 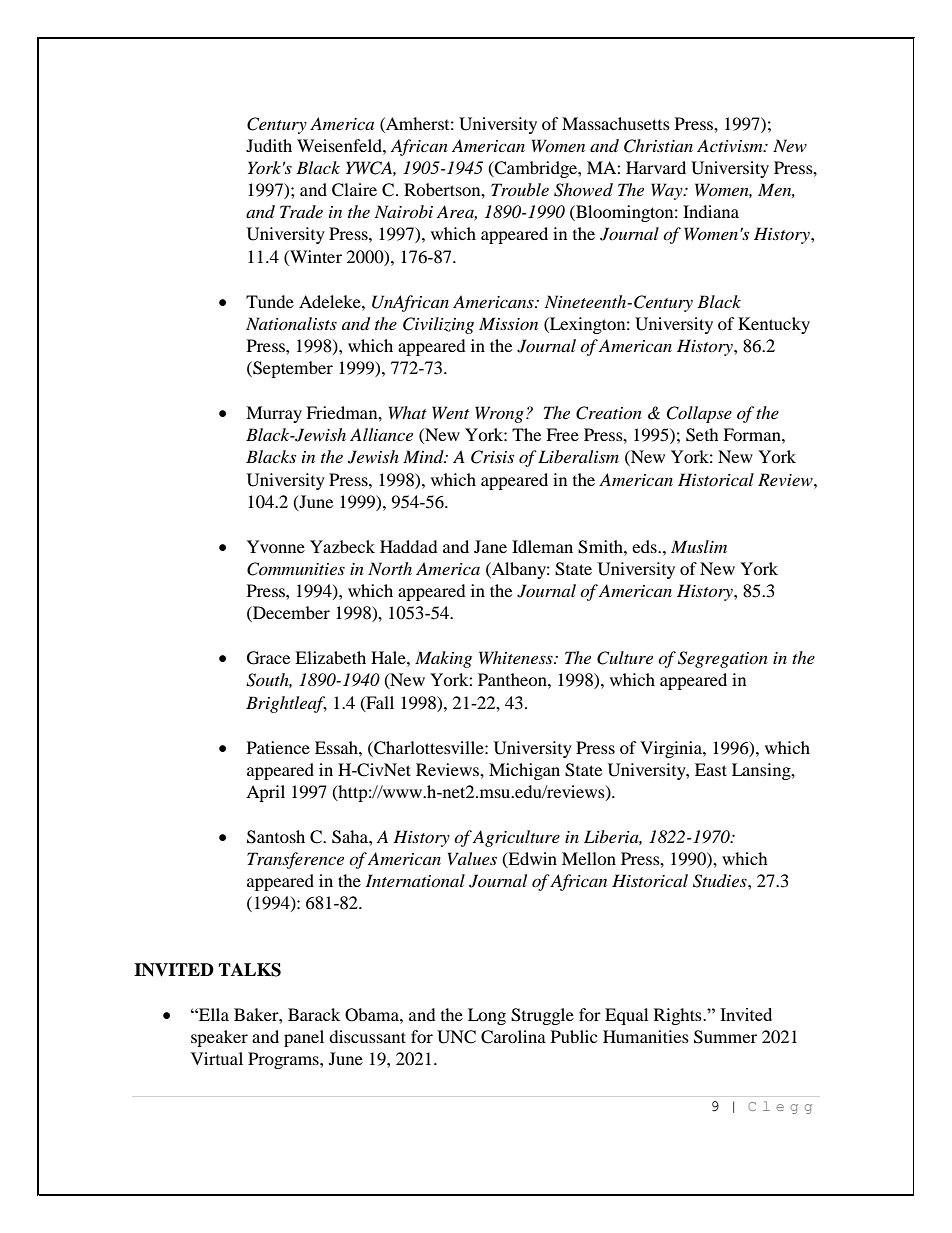 I want to click on Segregation, so click(x=723, y=659).
